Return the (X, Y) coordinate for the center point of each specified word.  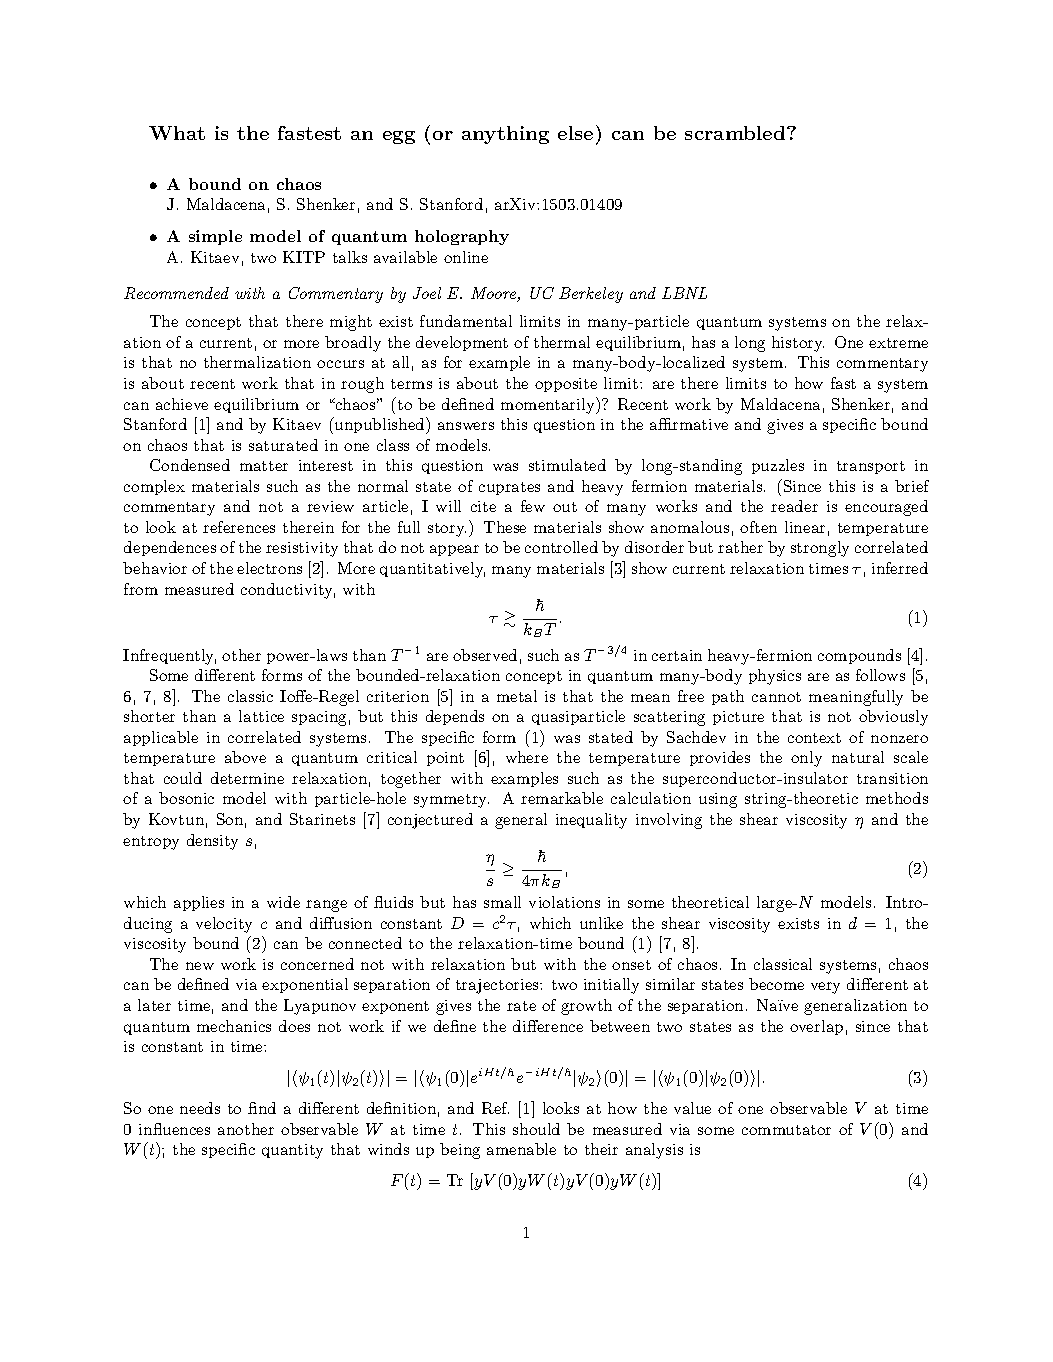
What (177, 133)
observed (485, 655)
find (262, 1108)
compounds (859, 656)
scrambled (736, 133)
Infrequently (169, 657)
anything (505, 135)
